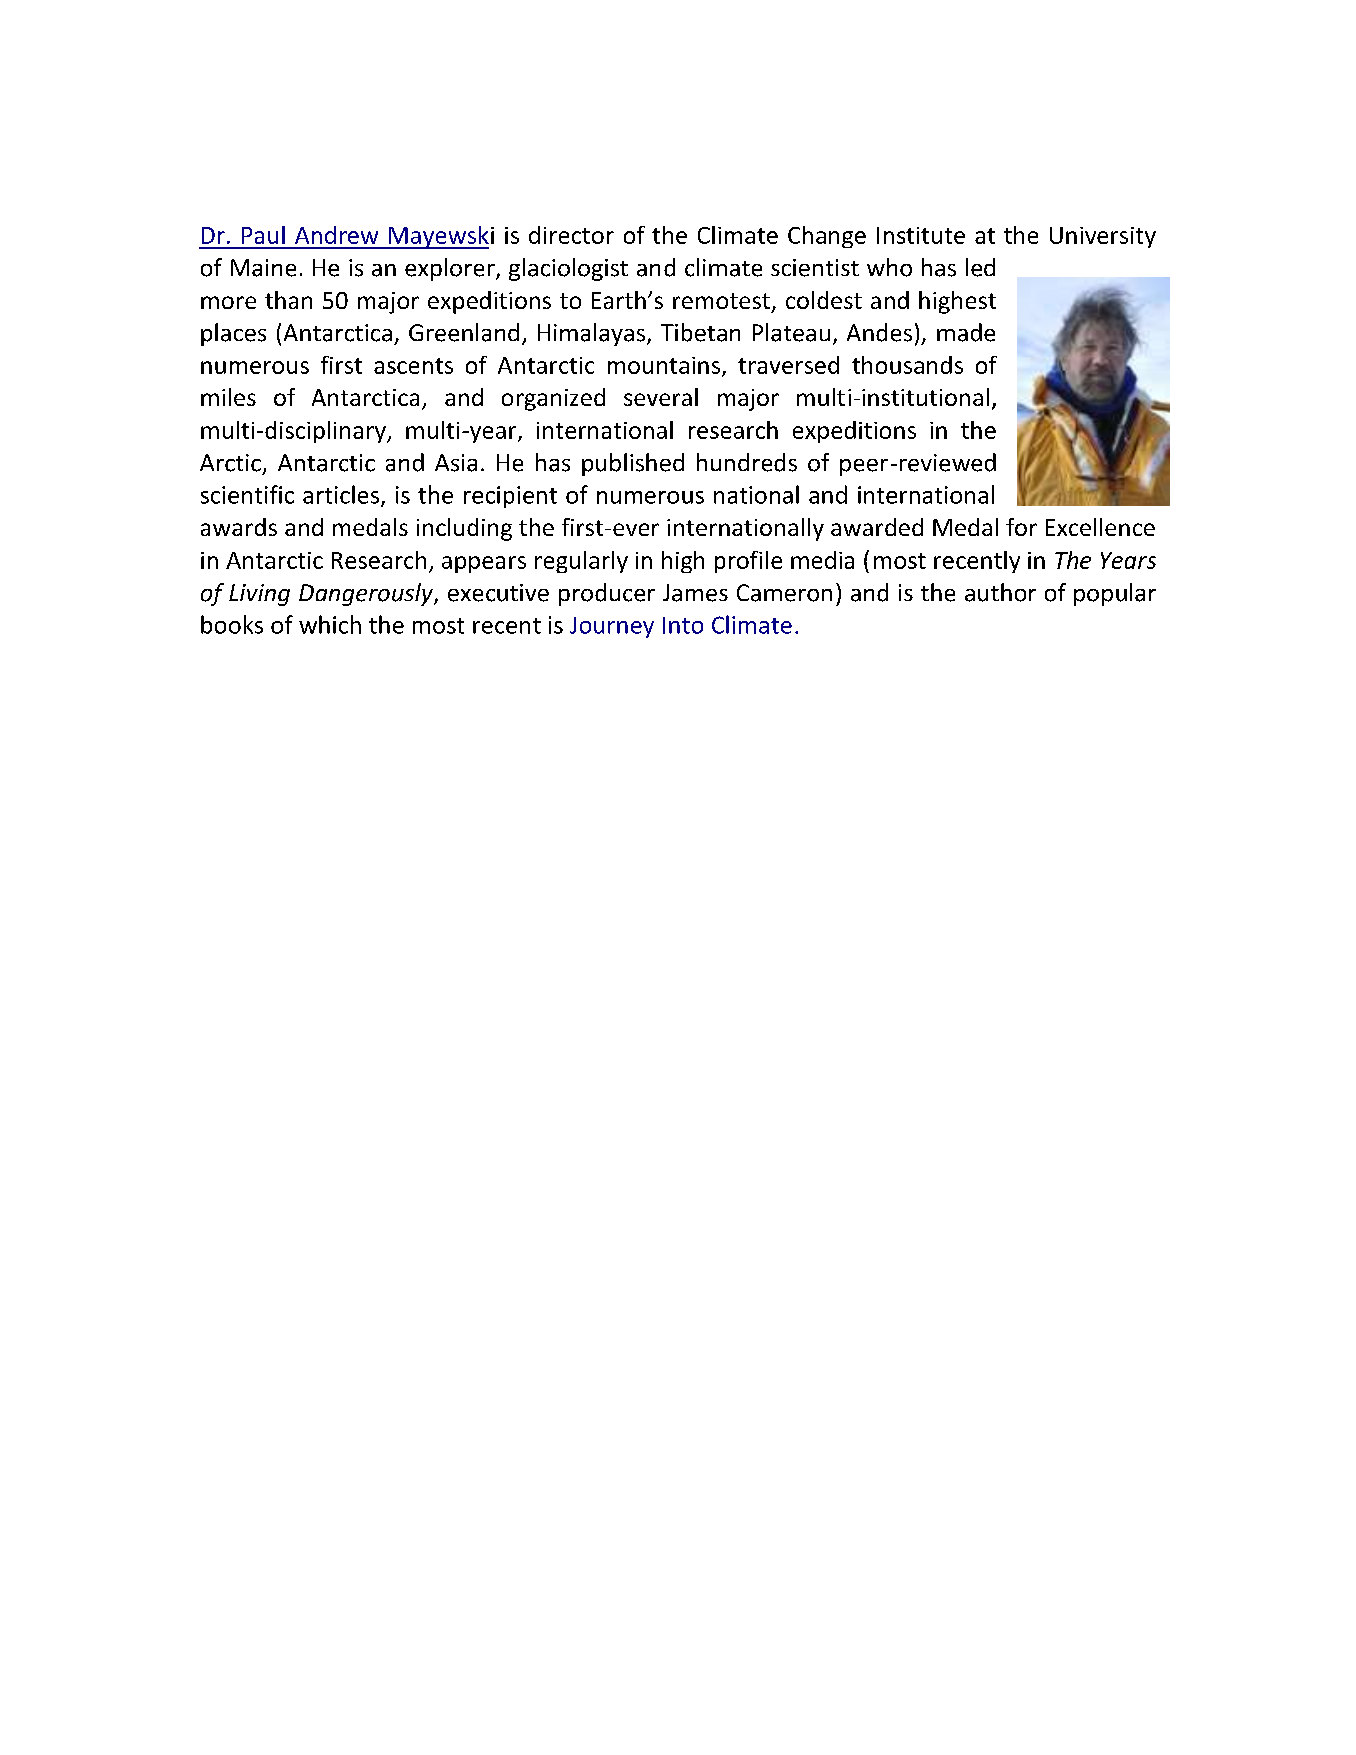  What do you see at coordinates (966, 332) in the screenshot?
I see `made` at bounding box center [966, 332].
